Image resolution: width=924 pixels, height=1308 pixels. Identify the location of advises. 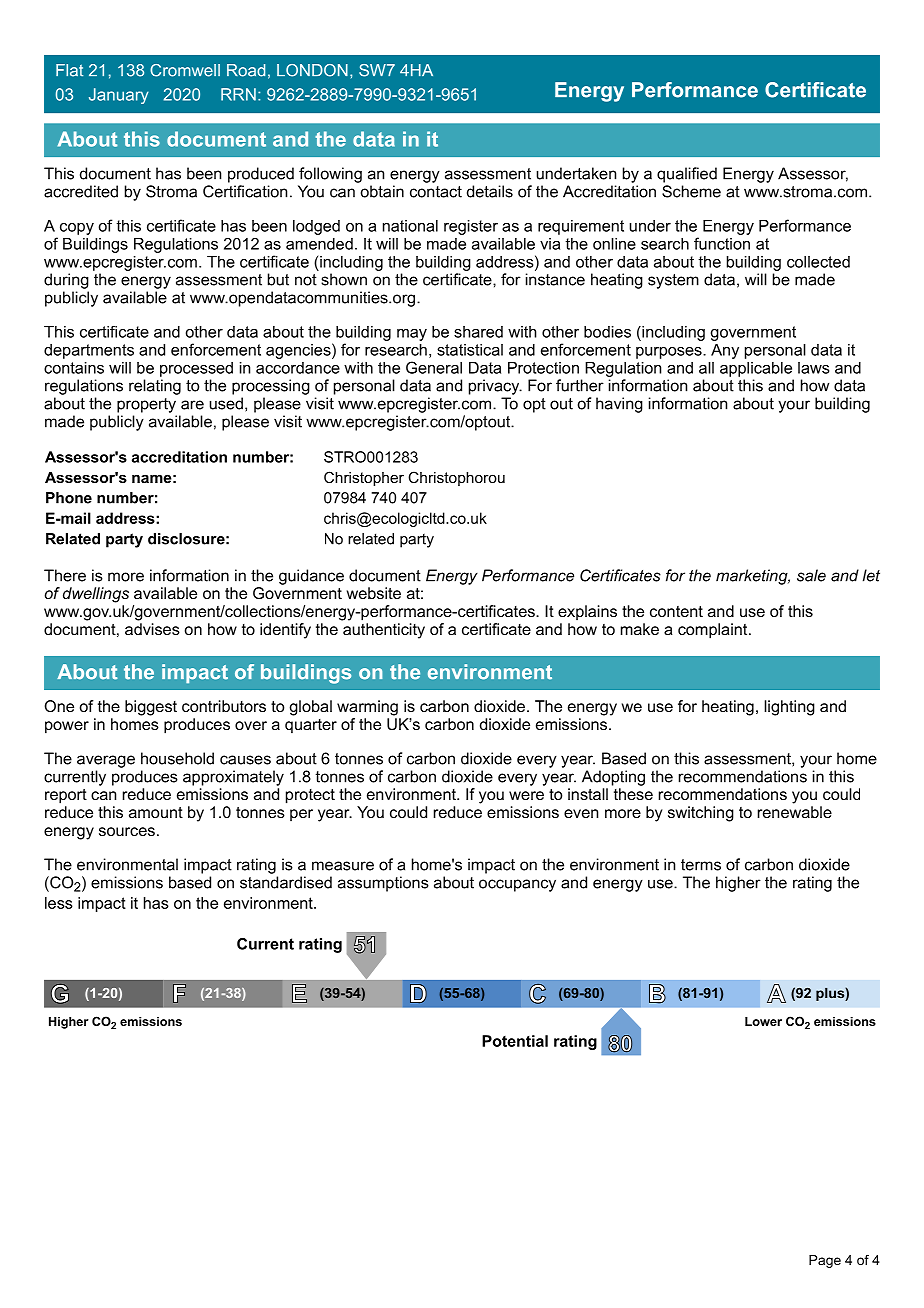
(152, 629).
